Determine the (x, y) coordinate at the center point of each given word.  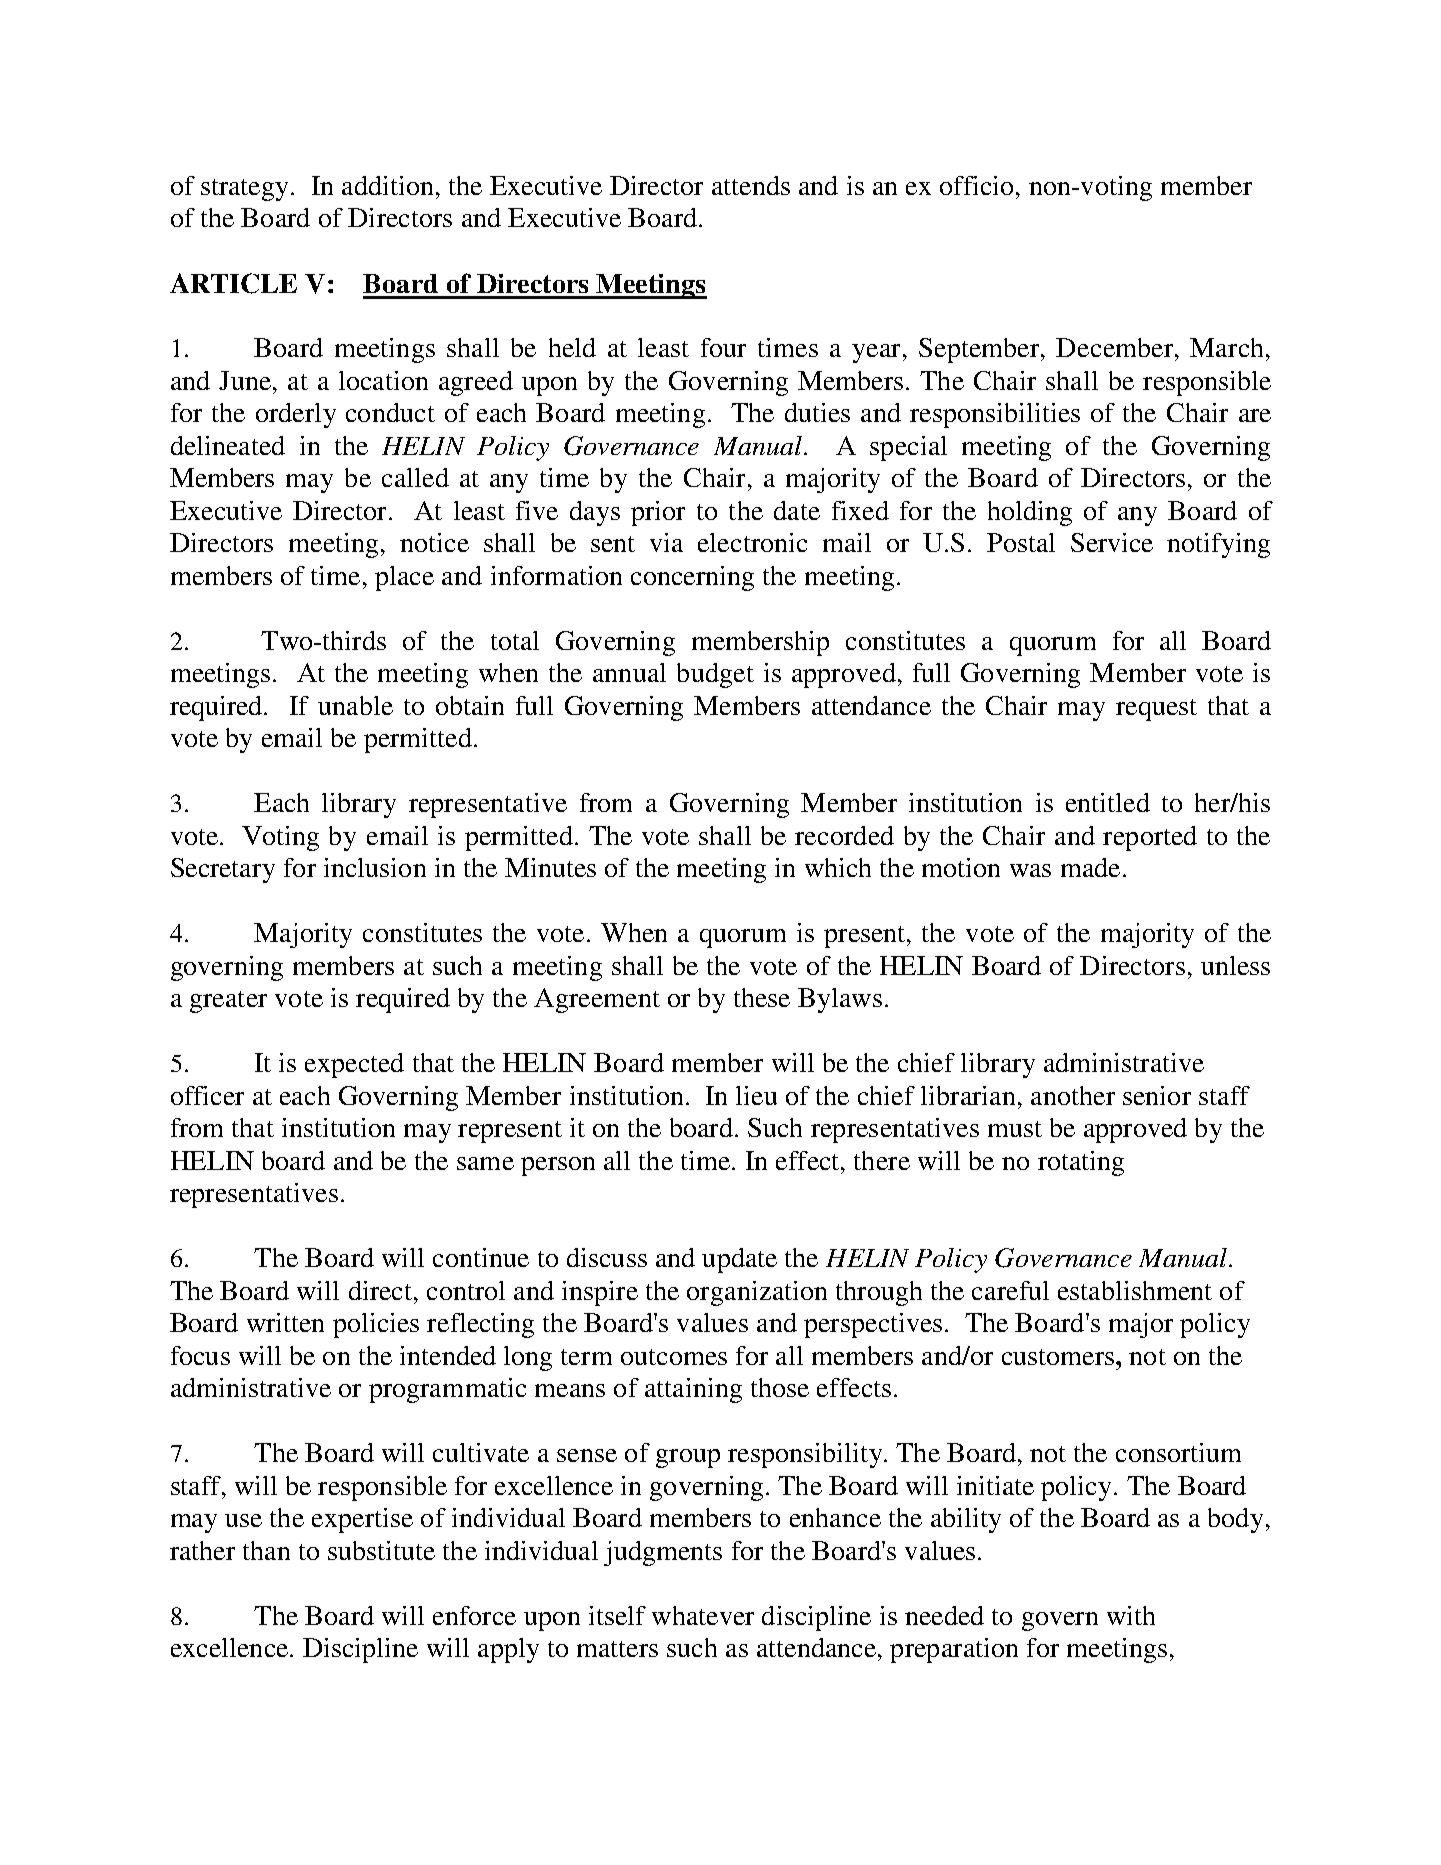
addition (387, 185)
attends (751, 185)
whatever (703, 1615)
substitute (381, 1550)
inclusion (375, 867)
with (1131, 1615)
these (762, 997)
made (1090, 867)
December (1114, 347)
